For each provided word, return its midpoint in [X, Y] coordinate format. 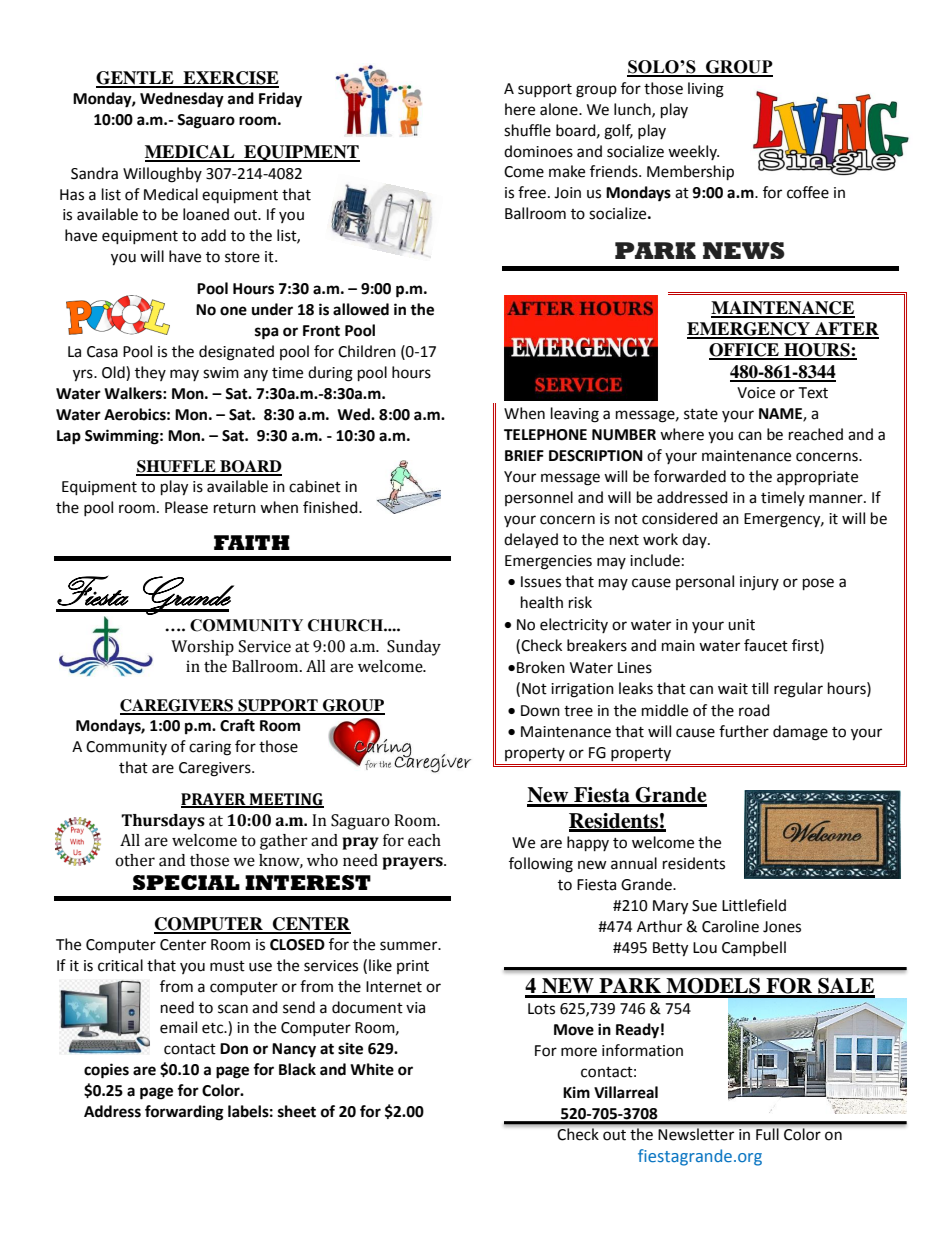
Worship [202, 648]
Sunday [414, 648]
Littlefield [754, 905]
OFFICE [745, 351]
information [642, 1050]
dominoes [538, 151]
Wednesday [182, 100]
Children [367, 351]
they [150, 373]
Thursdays [163, 822]
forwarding [184, 1113]
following [541, 865]
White [372, 1069]
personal [705, 582]
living [706, 90]
